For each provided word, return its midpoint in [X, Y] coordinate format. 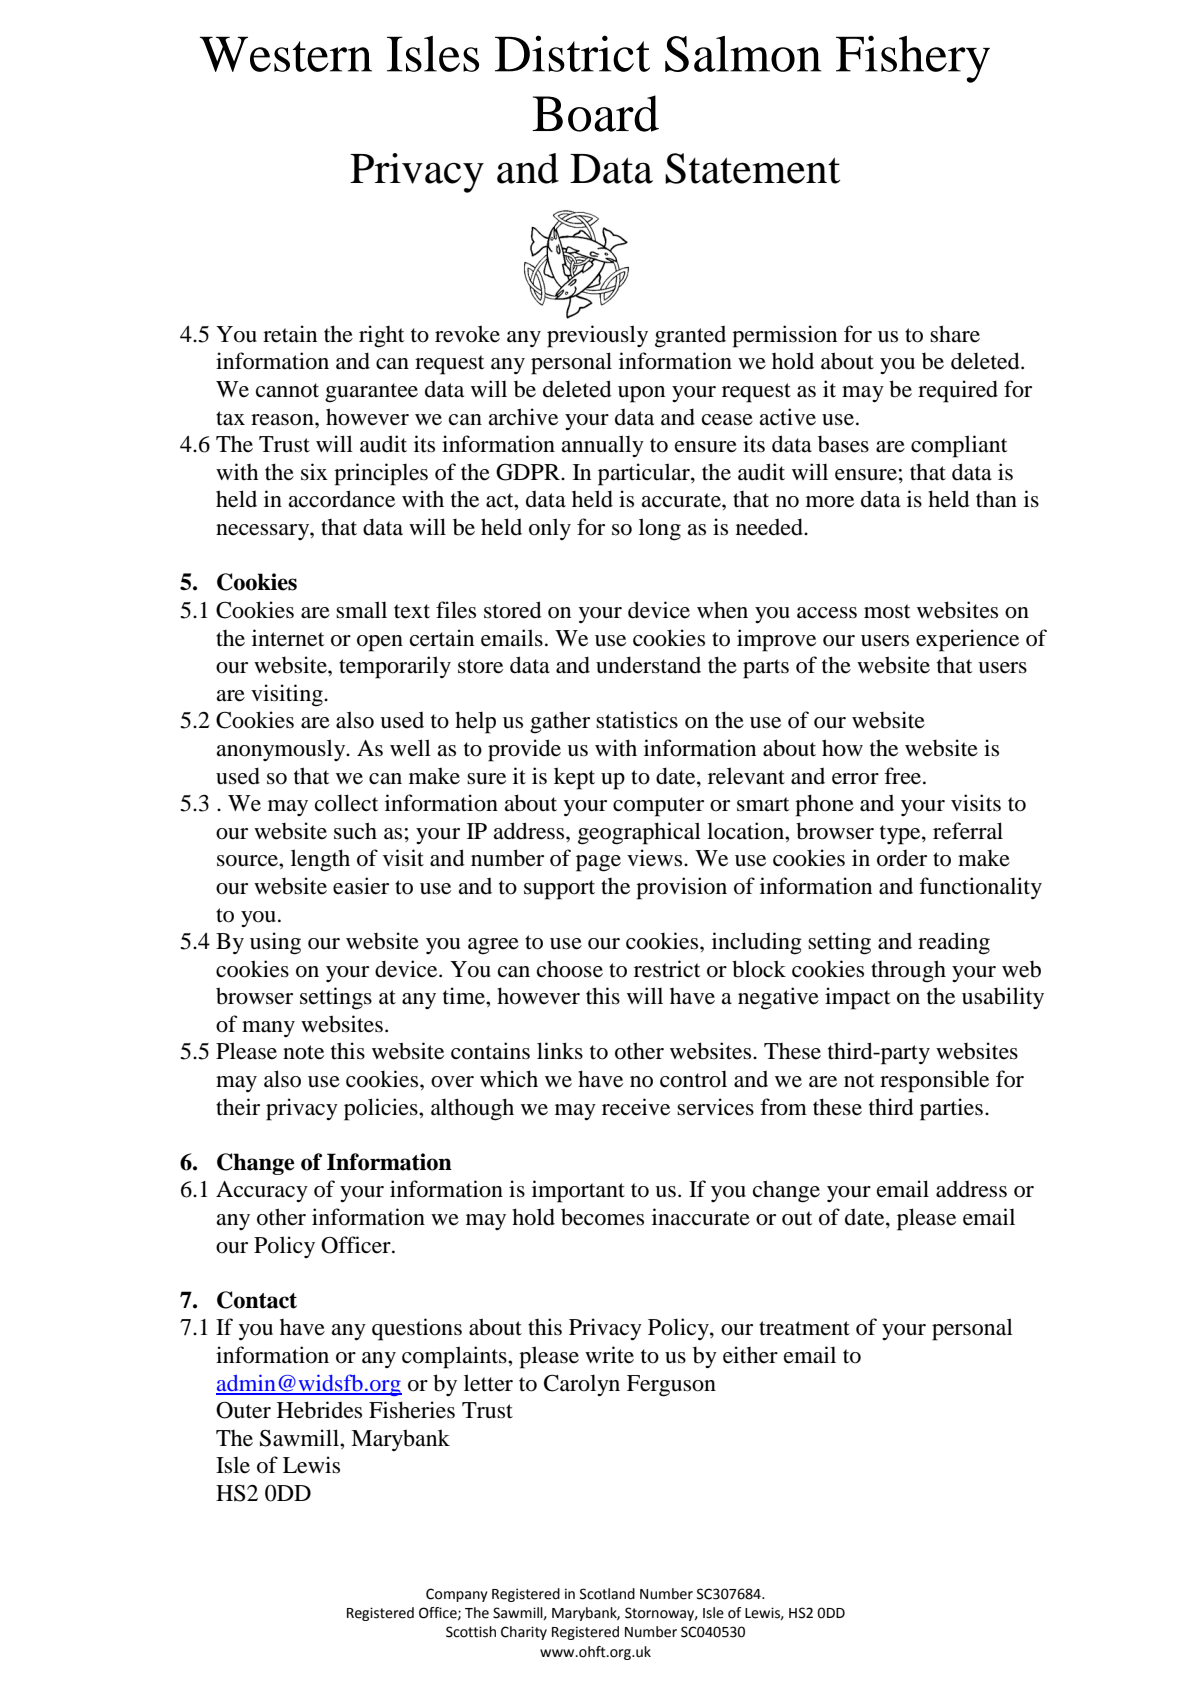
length [320, 860]
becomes [602, 1217]
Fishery [913, 59]
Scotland [607, 1594]
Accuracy [262, 1191]
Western [286, 54]
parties [951, 1109]
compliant [959, 446]
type [901, 835]
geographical [639, 833]
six [314, 472]
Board [595, 113]
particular [645, 474]
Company [457, 1595]
